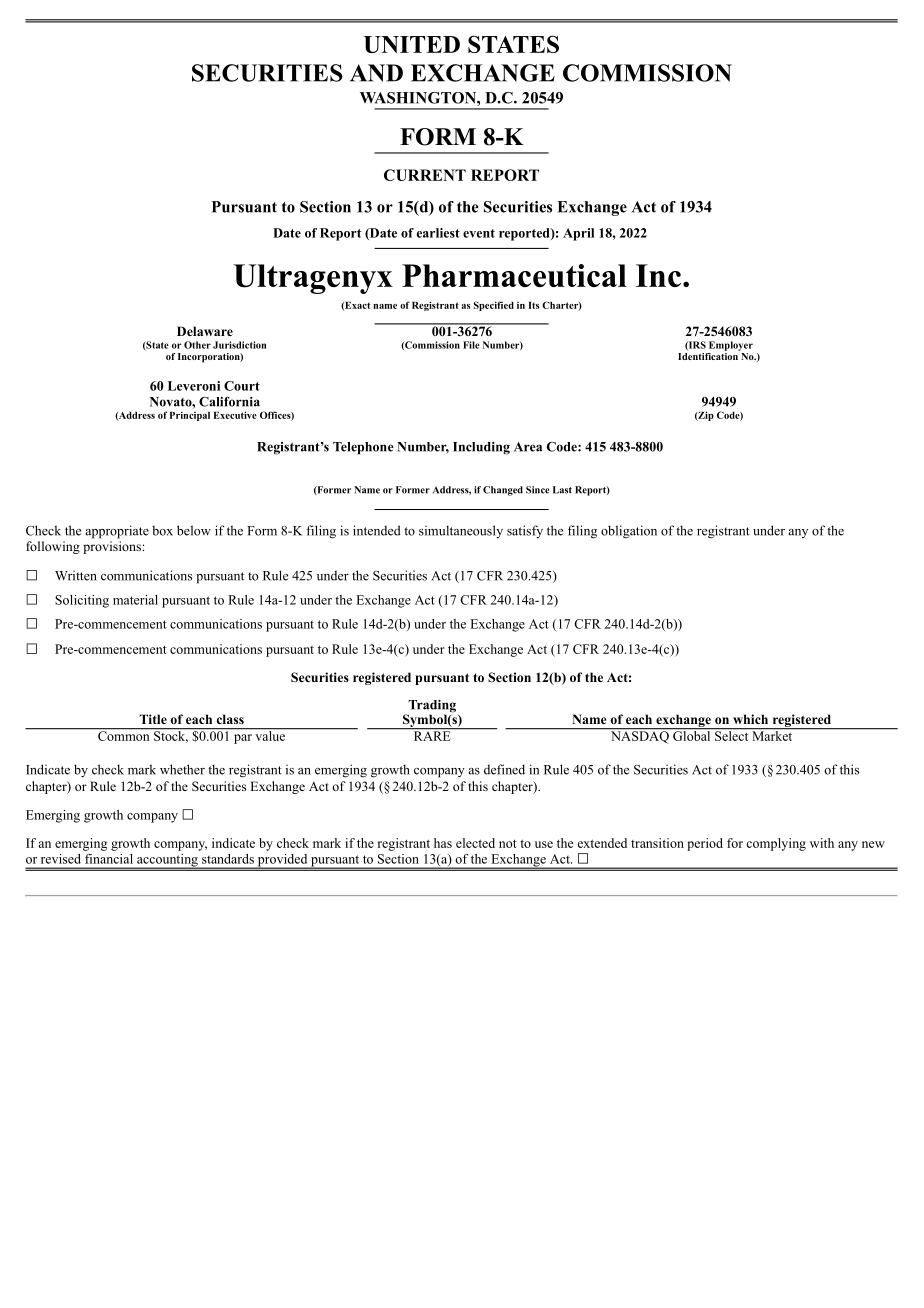  What do you see at coordinates (461, 531) in the screenshot?
I see `simultaneously` at bounding box center [461, 531].
